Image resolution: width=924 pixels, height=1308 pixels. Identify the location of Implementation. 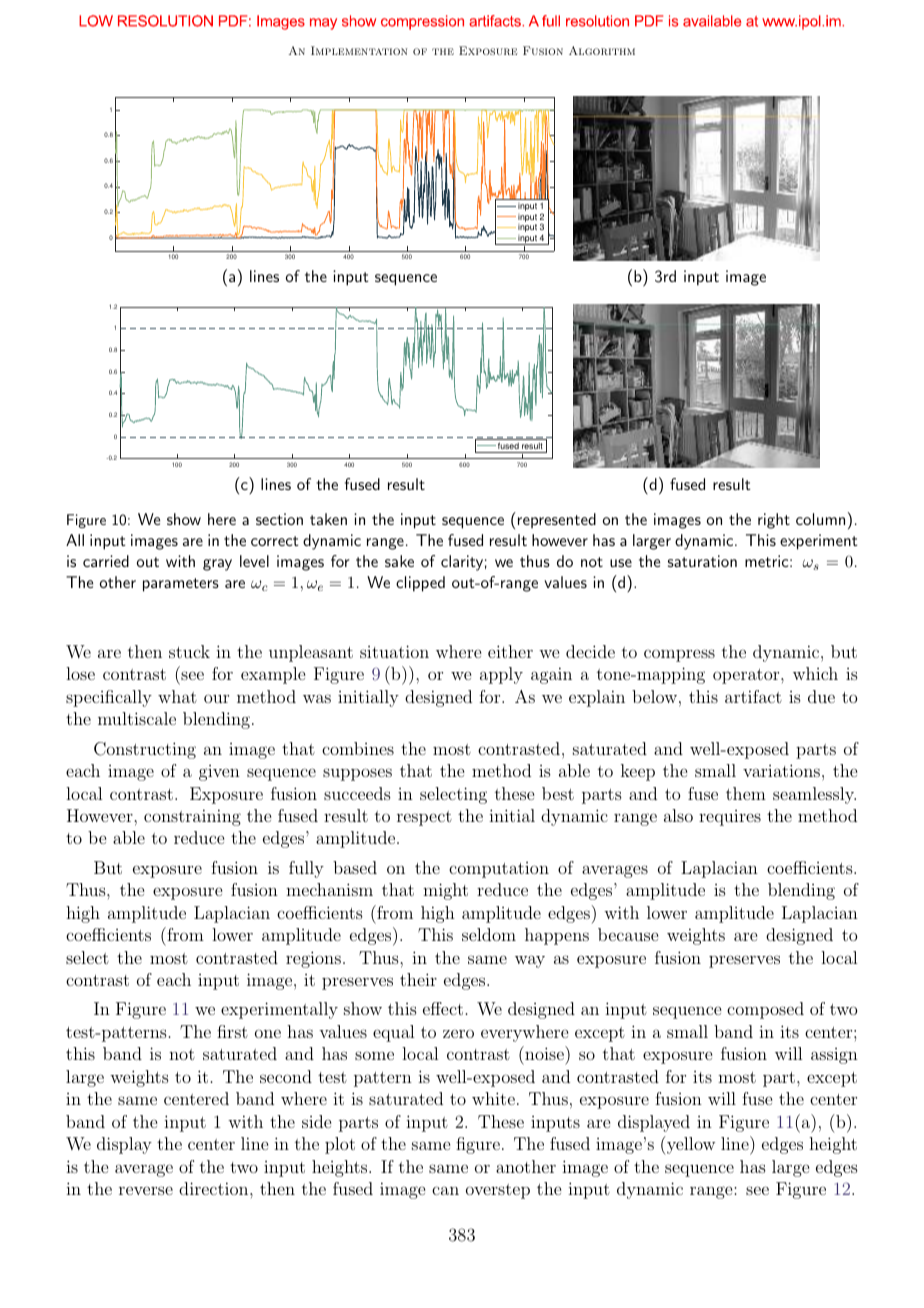
(359, 50).
